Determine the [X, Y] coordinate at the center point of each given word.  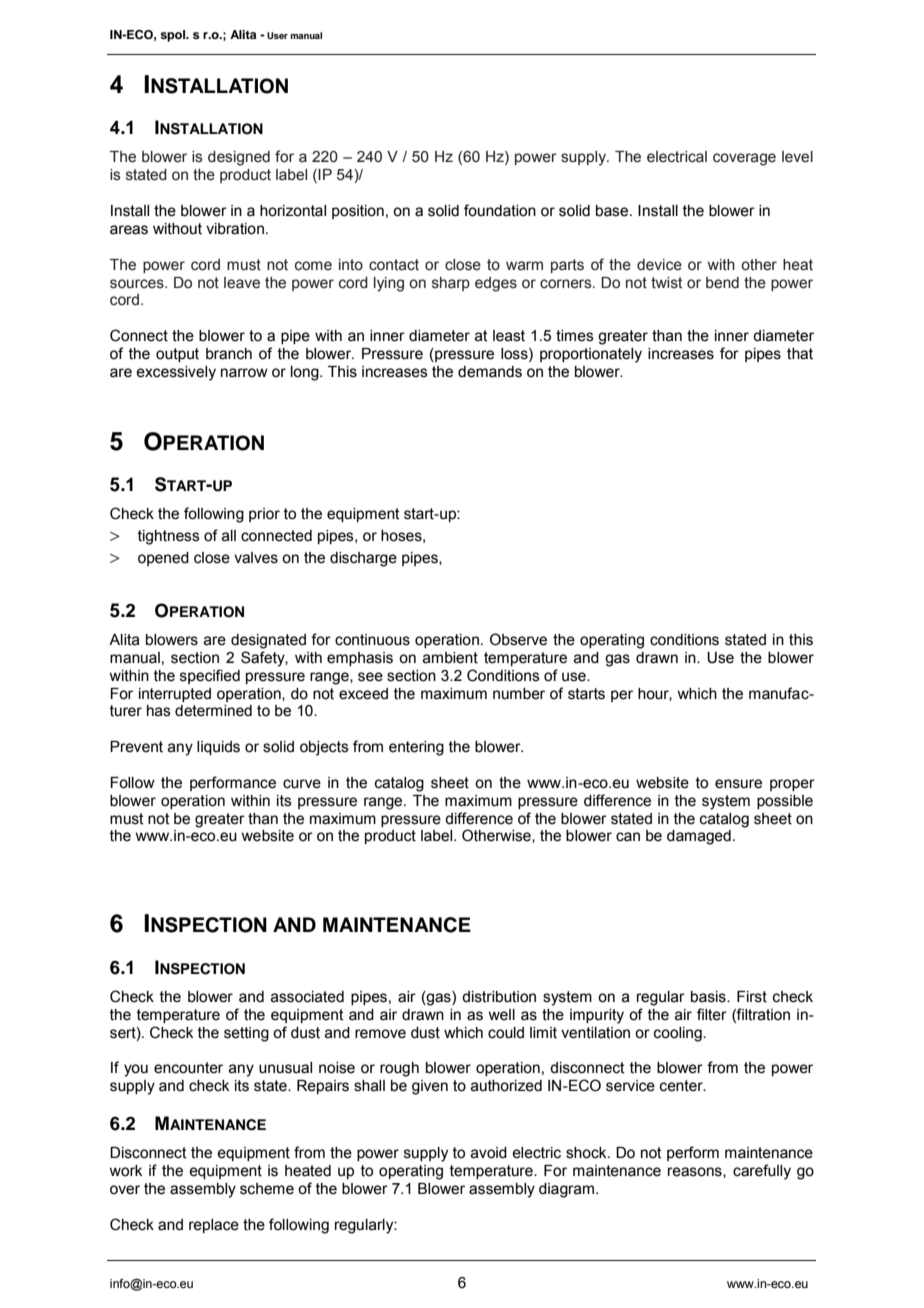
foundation [500, 210]
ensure [738, 784]
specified [210, 676]
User [277, 35]
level [797, 157]
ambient [450, 658]
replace [214, 1226]
